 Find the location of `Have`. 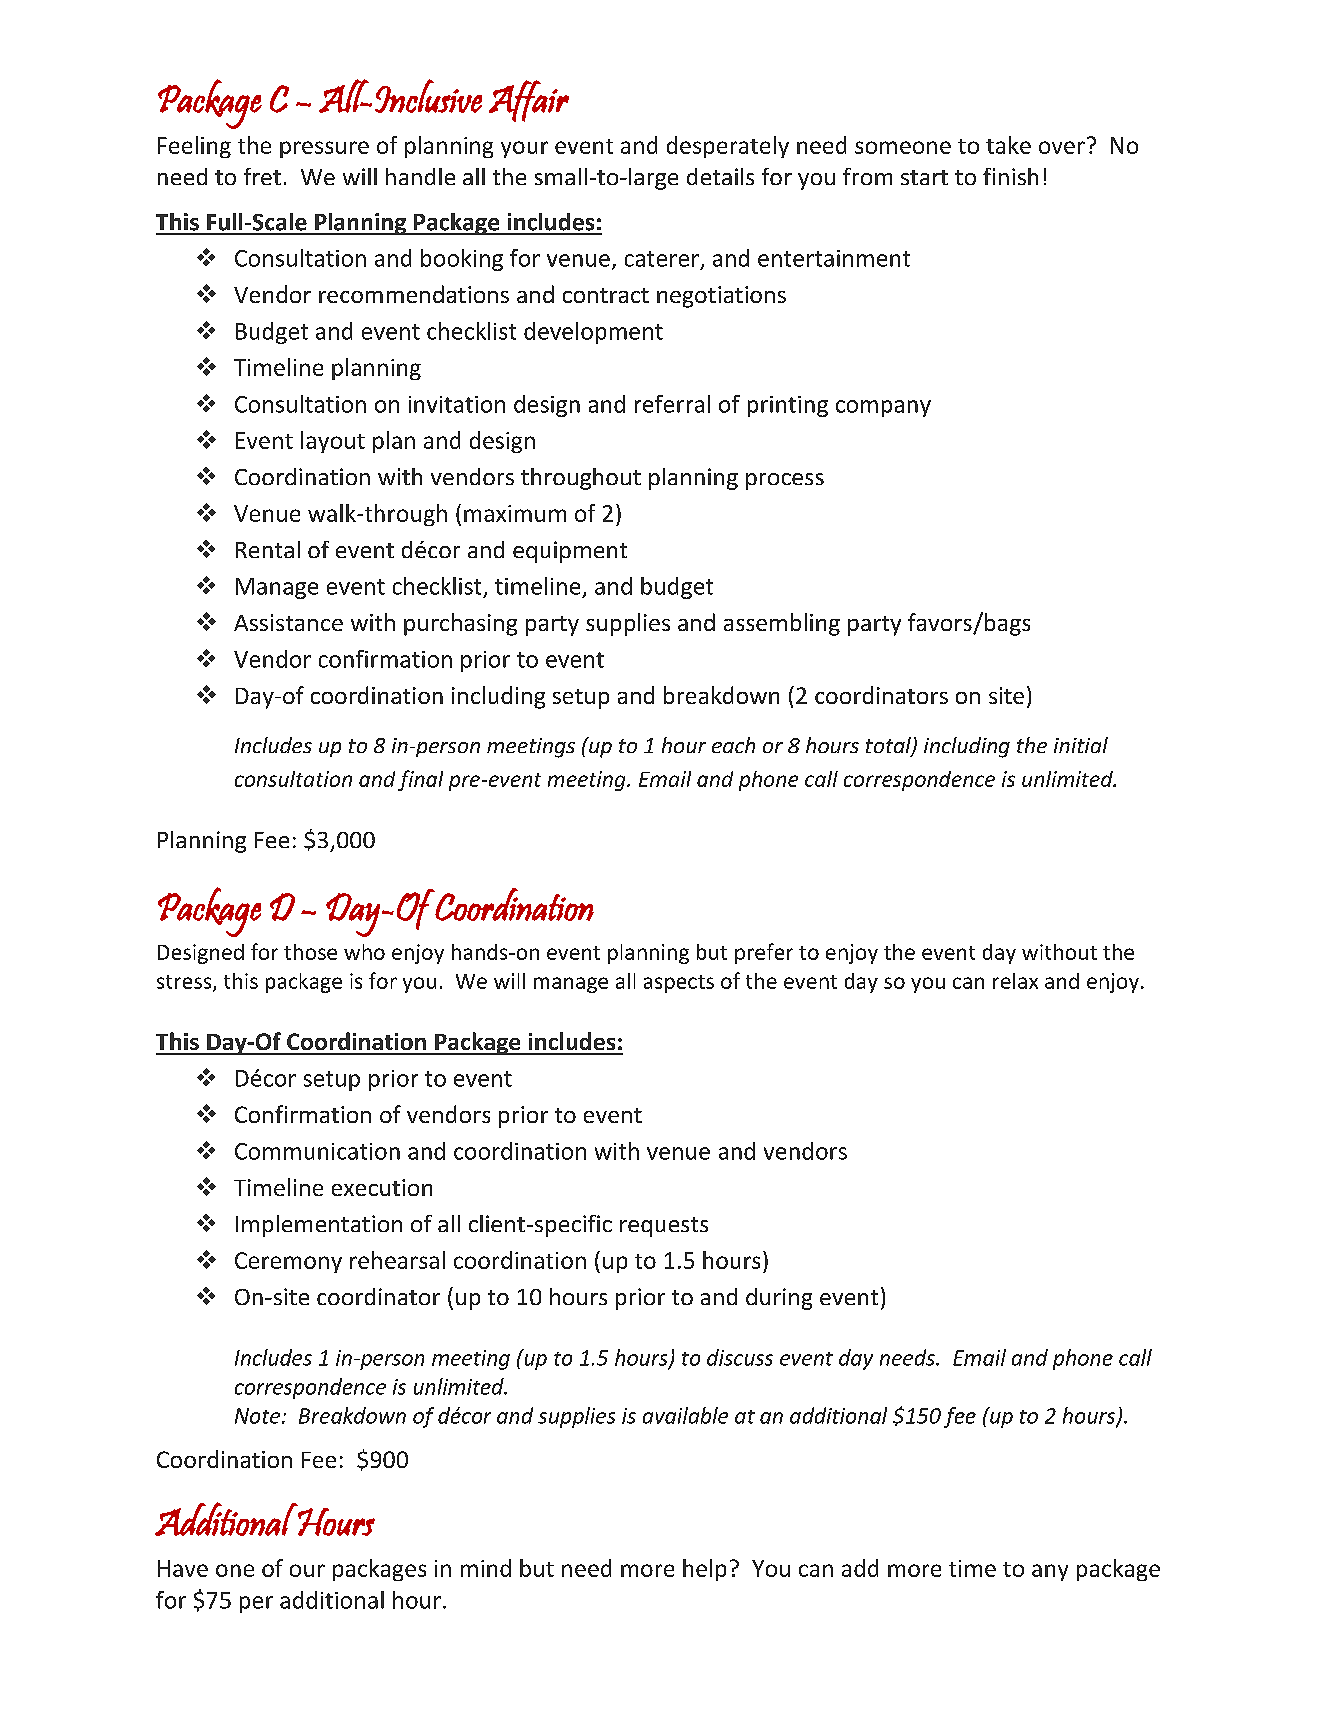

Have is located at coordinates (183, 1568).
